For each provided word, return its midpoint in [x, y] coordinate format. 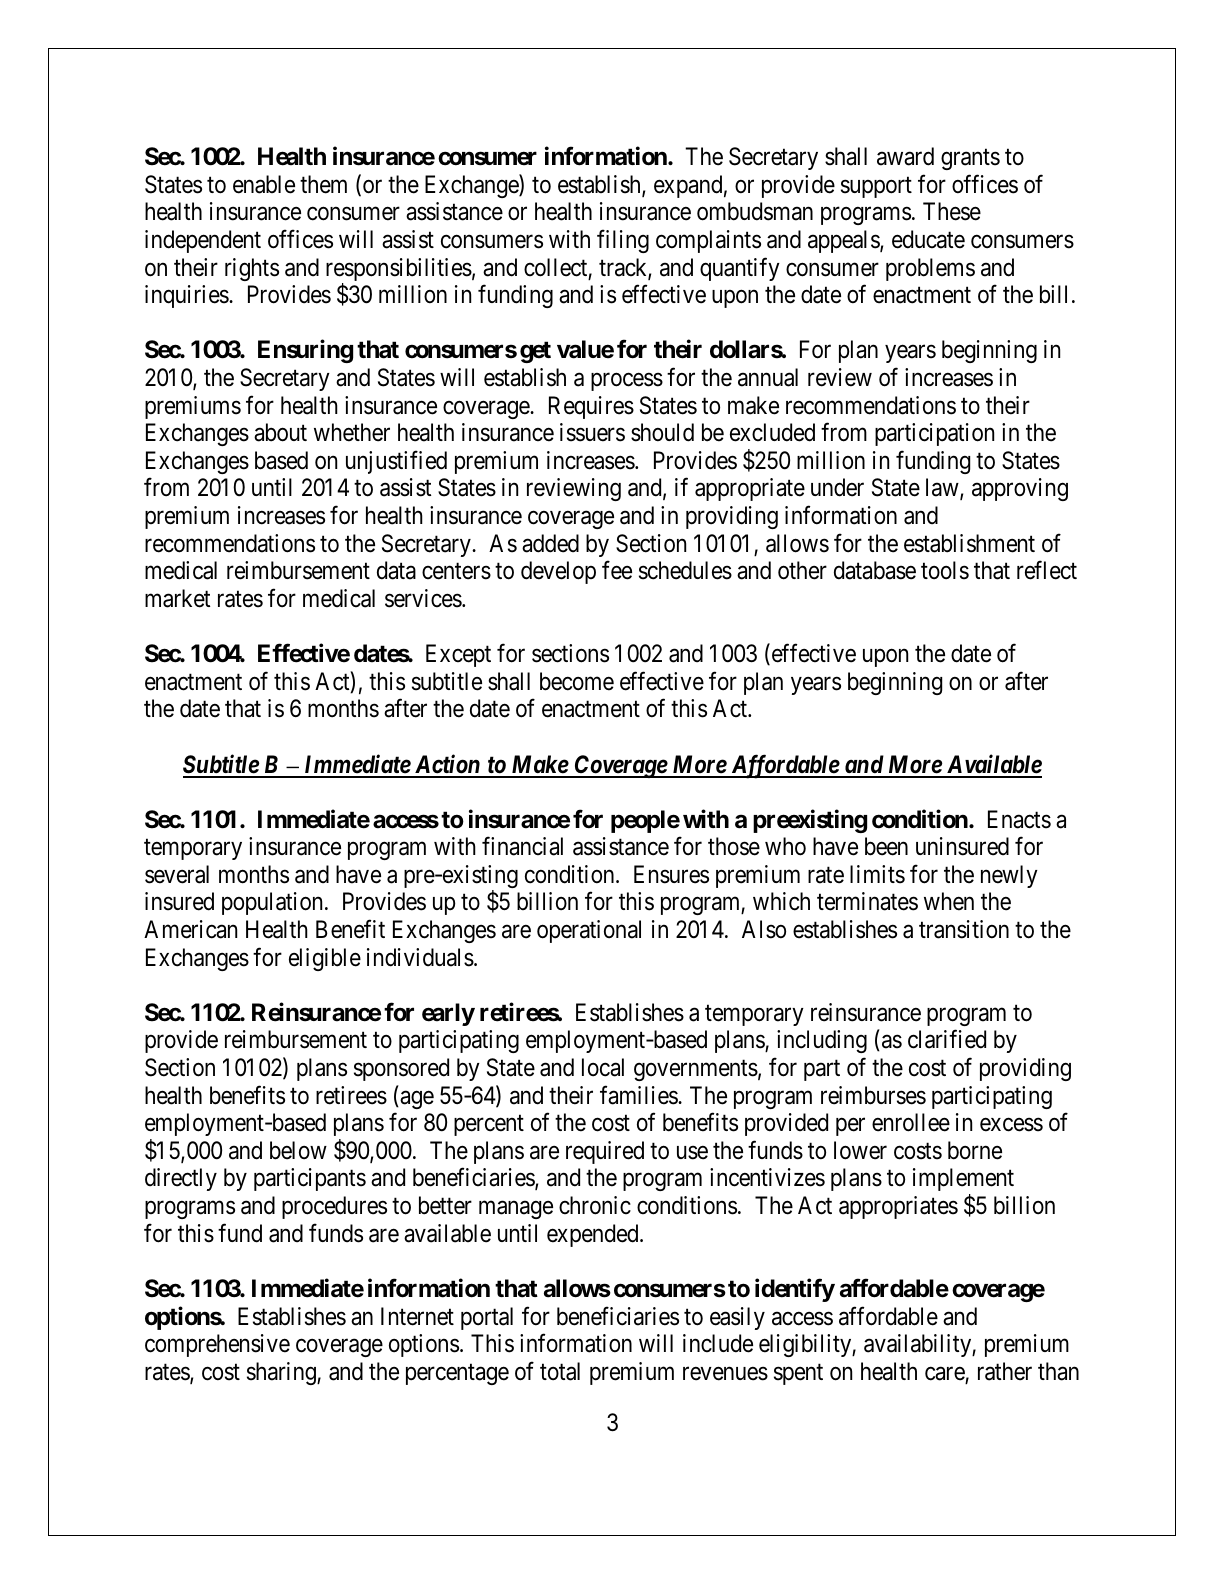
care [945, 1374]
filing [623, 241]
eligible [325, 959]
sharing [282, 1373]
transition [964, 929]
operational [589, 931]
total [560, 1371]
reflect [1047, 570]
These [952, 211]
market [177, 598]
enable [264, 184]
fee [617, 570]
